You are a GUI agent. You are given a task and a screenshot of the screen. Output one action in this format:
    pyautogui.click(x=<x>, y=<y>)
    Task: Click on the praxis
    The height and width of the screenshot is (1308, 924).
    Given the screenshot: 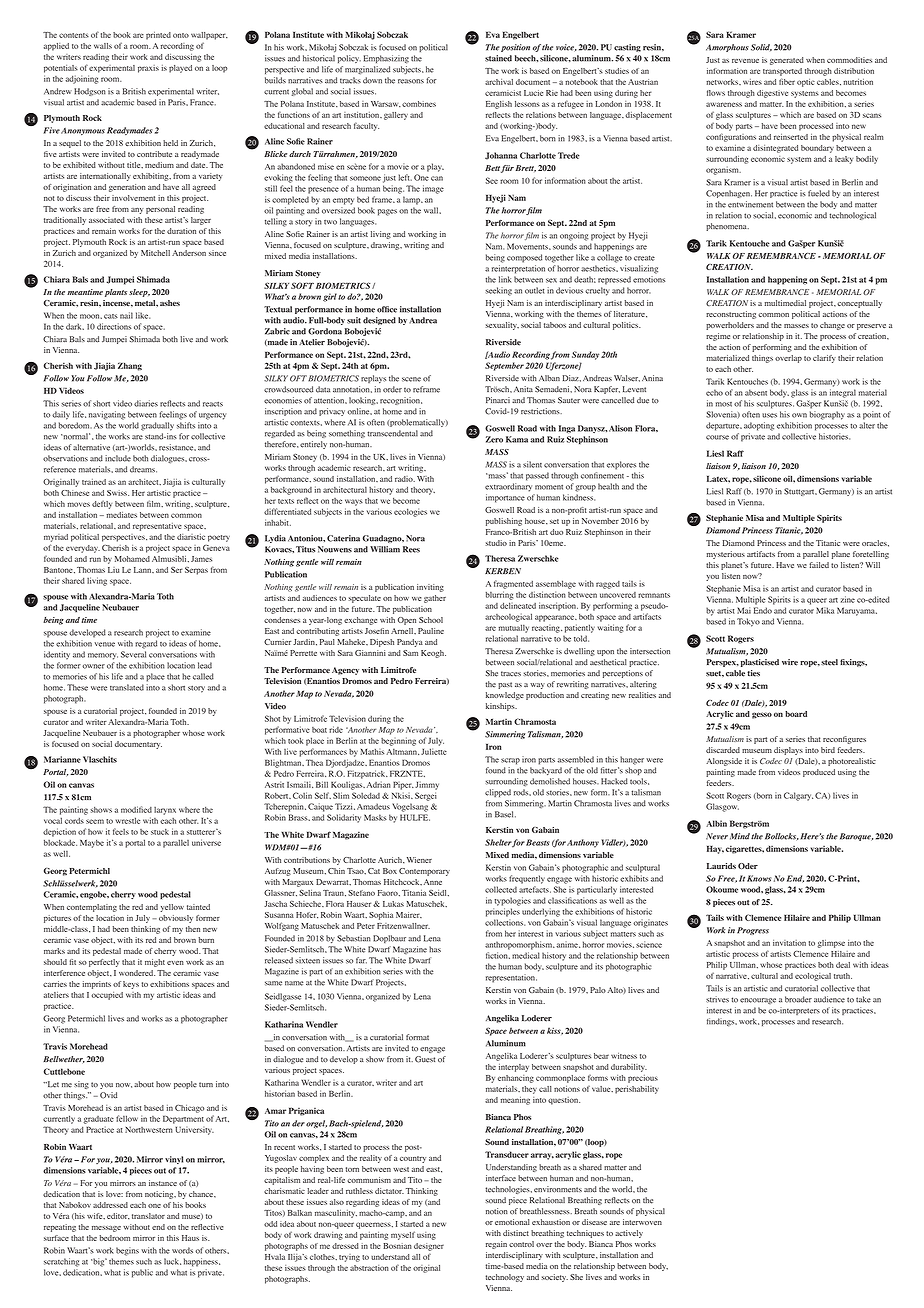 What is the action you would take?
    pyautogui.click(x=148, y=69)
